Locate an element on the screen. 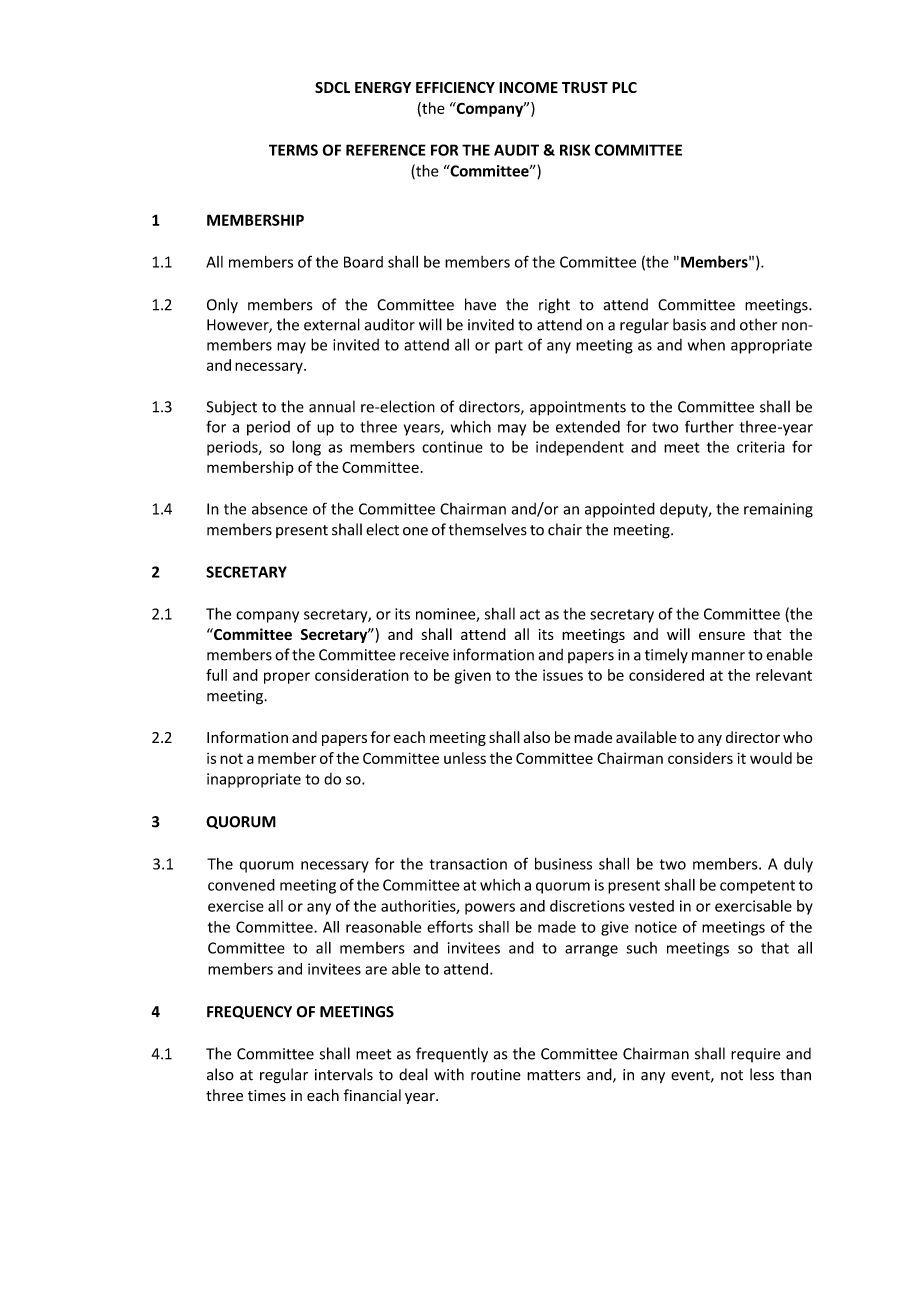 This screenshot has height=1307, width=924. continue is located at coordinates (452, 447).
